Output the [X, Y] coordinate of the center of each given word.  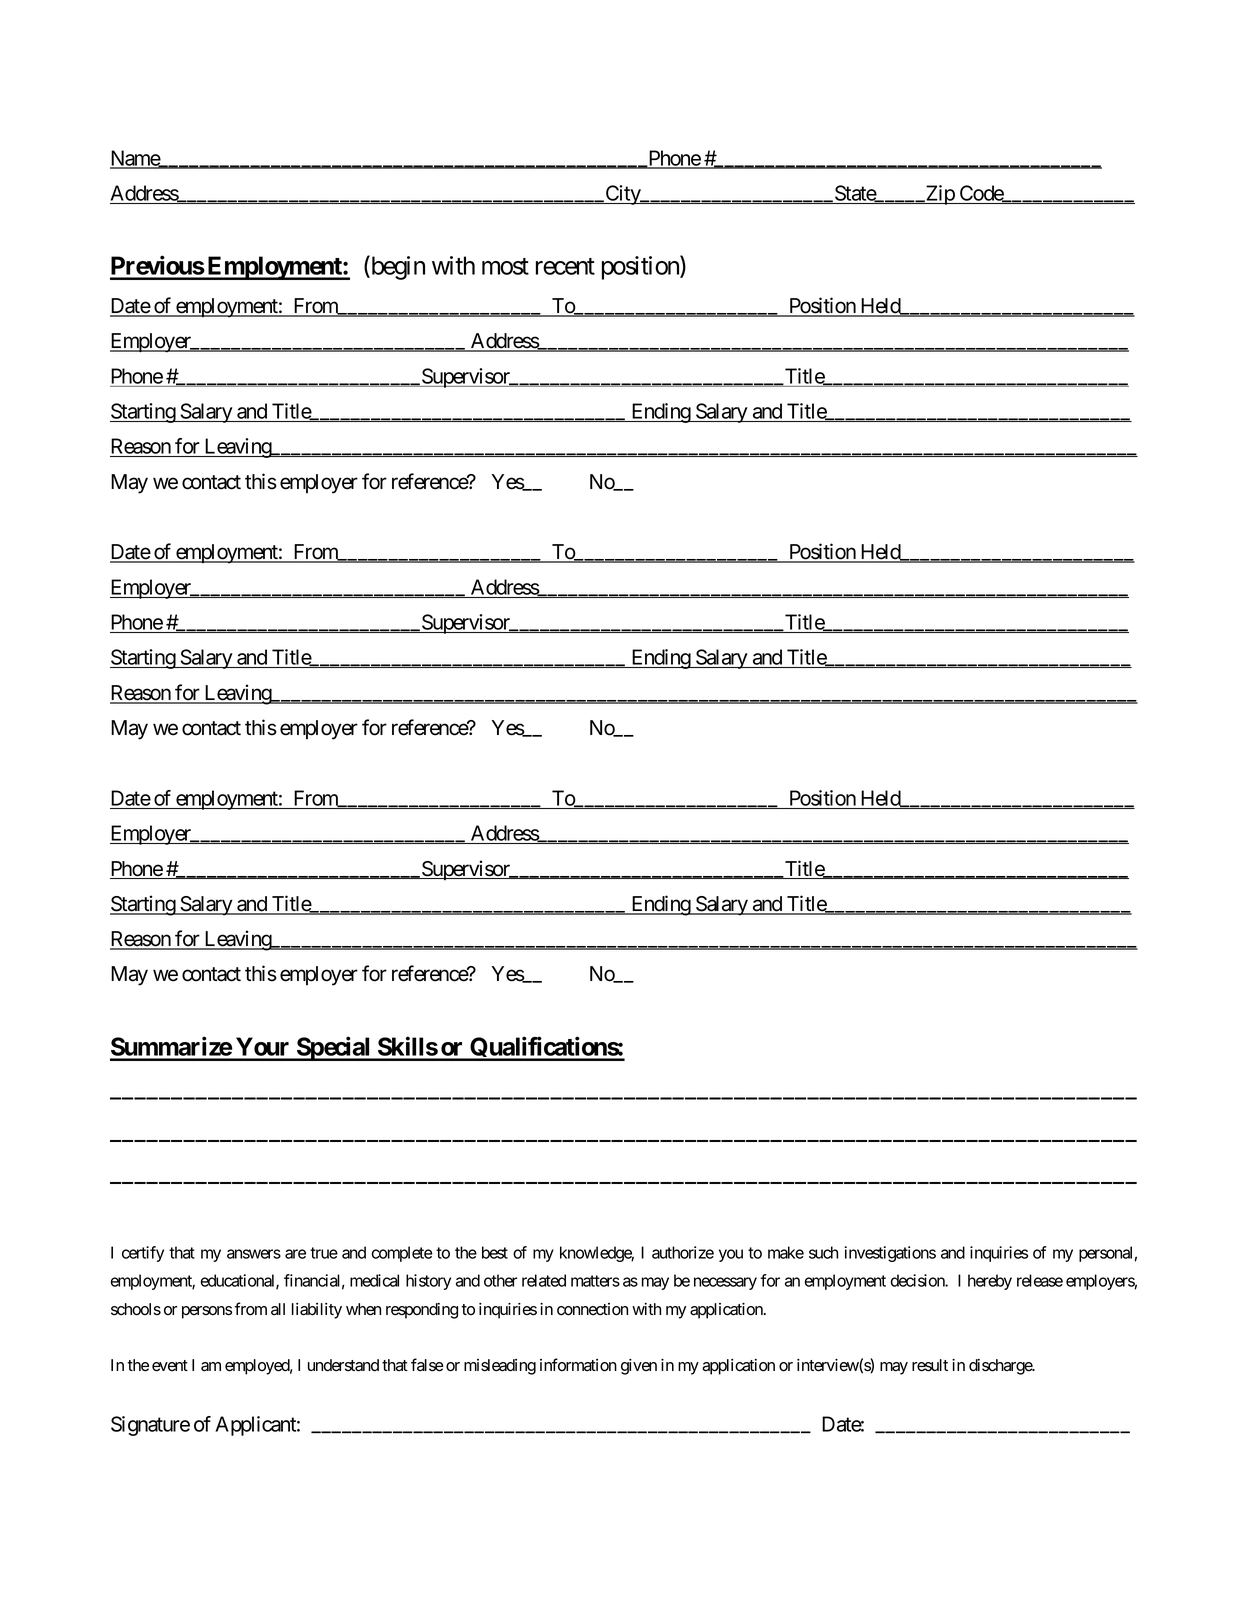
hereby [990, 1282]
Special [334, 1048]
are [295, 1254]
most [505, 266]
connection [592, 1309]
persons [207, 1312]
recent [565, 266]
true [324, 1253]
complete [402, 1254]
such [823, 1252]
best [495, 1252]
